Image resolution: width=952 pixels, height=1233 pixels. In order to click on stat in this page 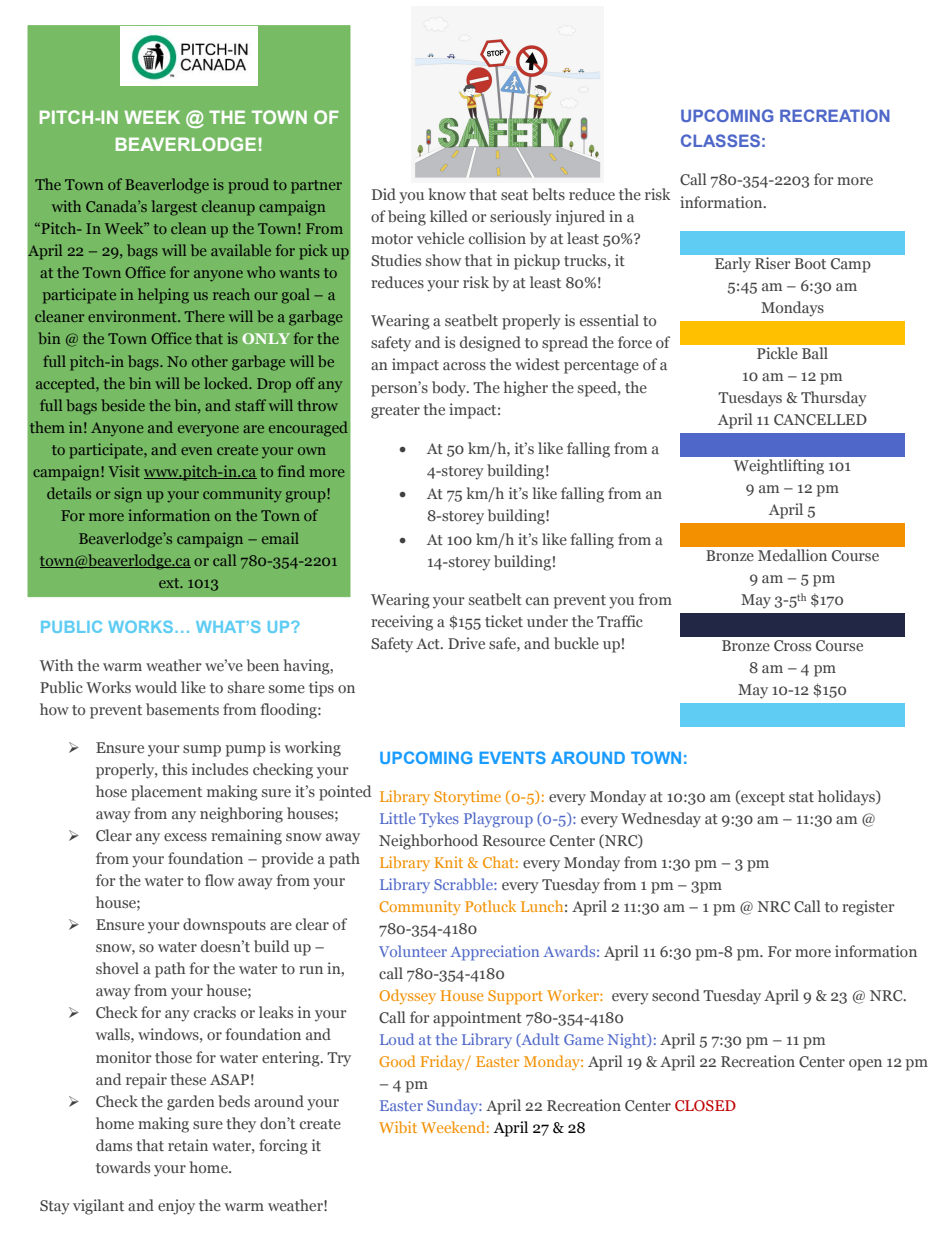, I will do `click(801, 797)`.
